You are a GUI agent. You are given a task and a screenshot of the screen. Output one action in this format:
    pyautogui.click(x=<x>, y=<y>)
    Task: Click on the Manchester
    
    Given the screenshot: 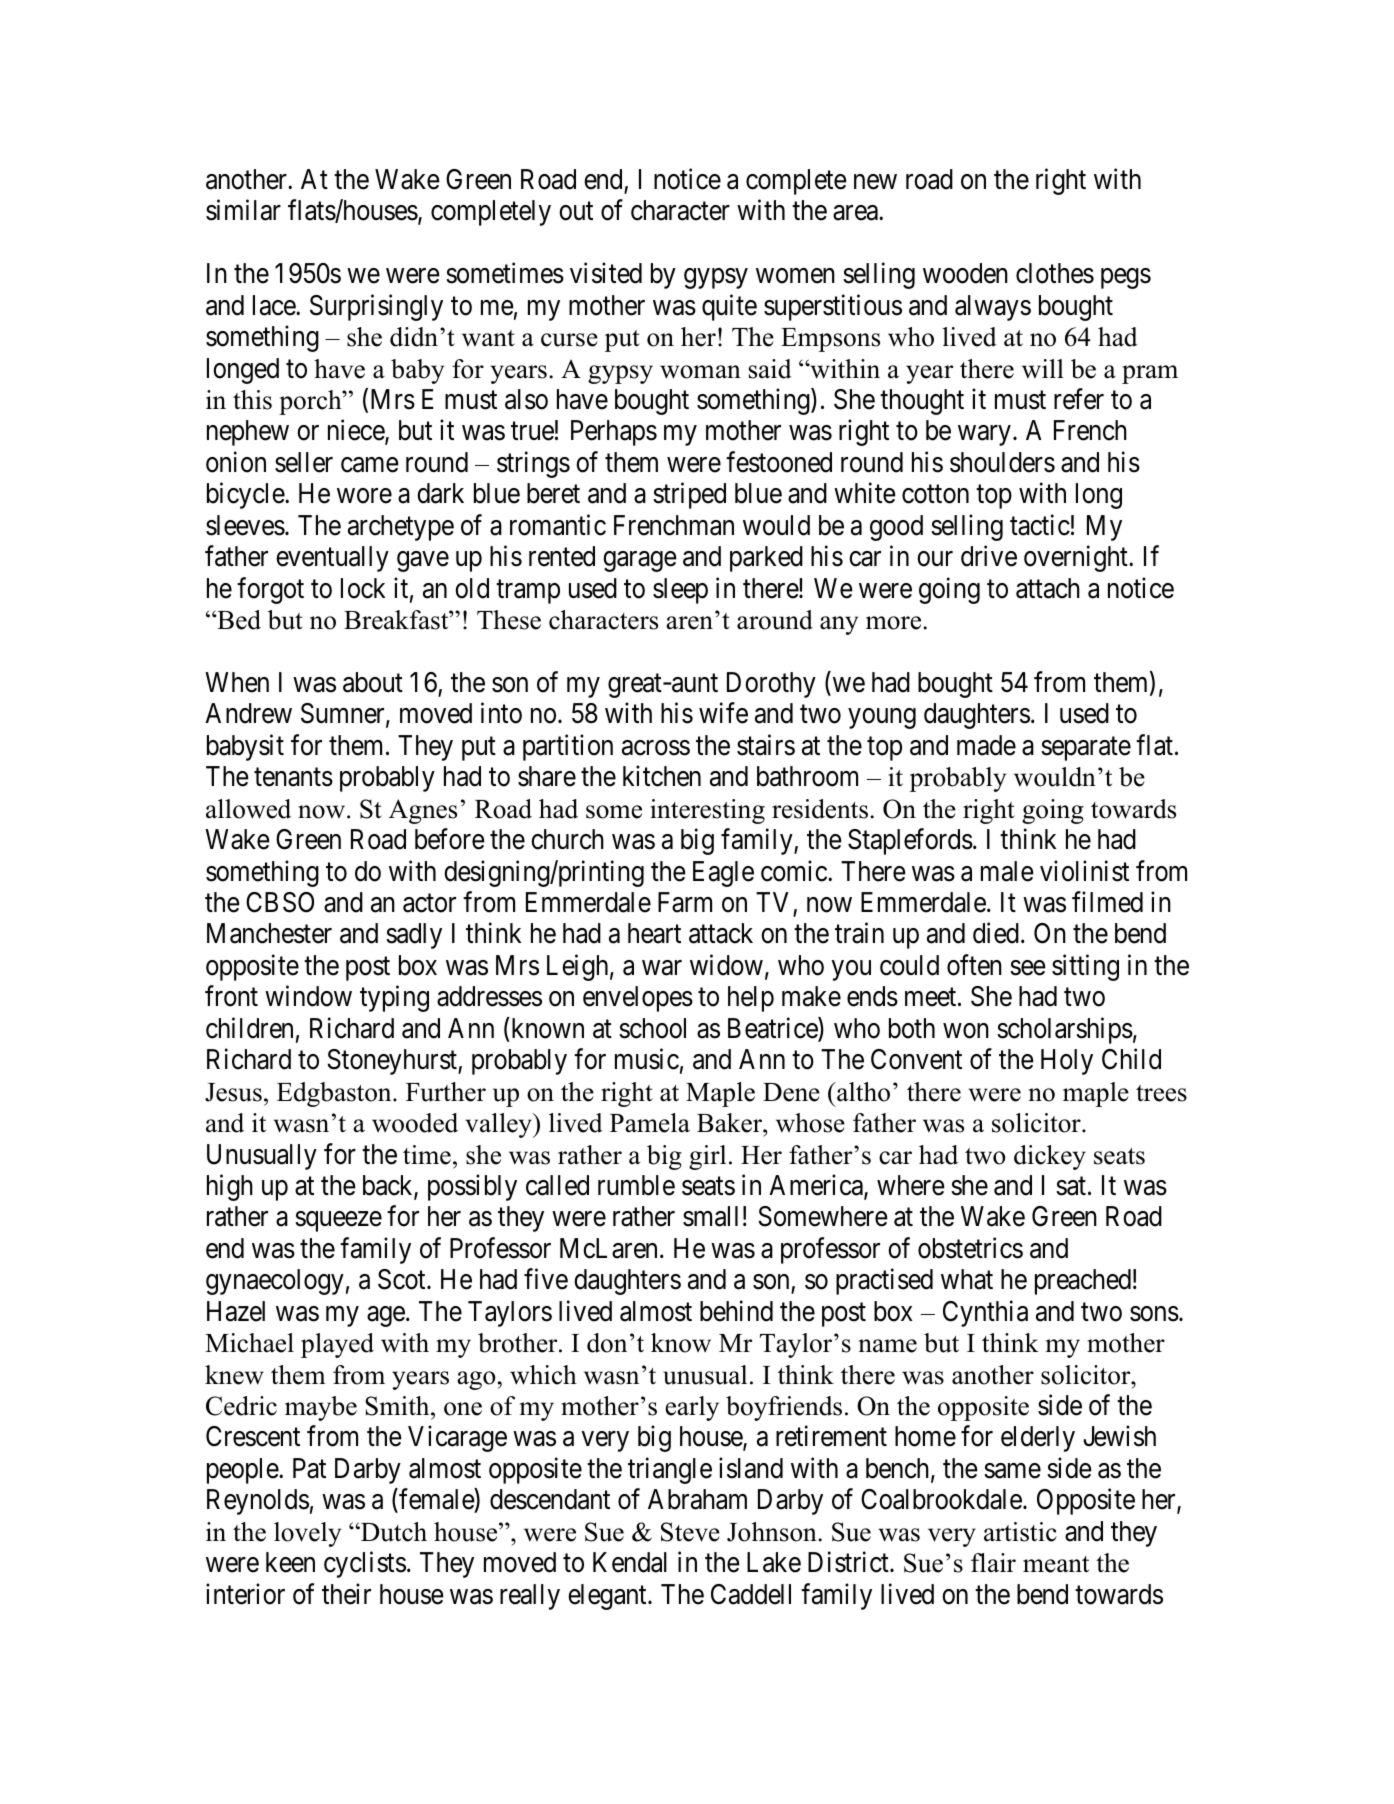 What is the action you would take?
    pyautogui.click(x=269, y=933)
